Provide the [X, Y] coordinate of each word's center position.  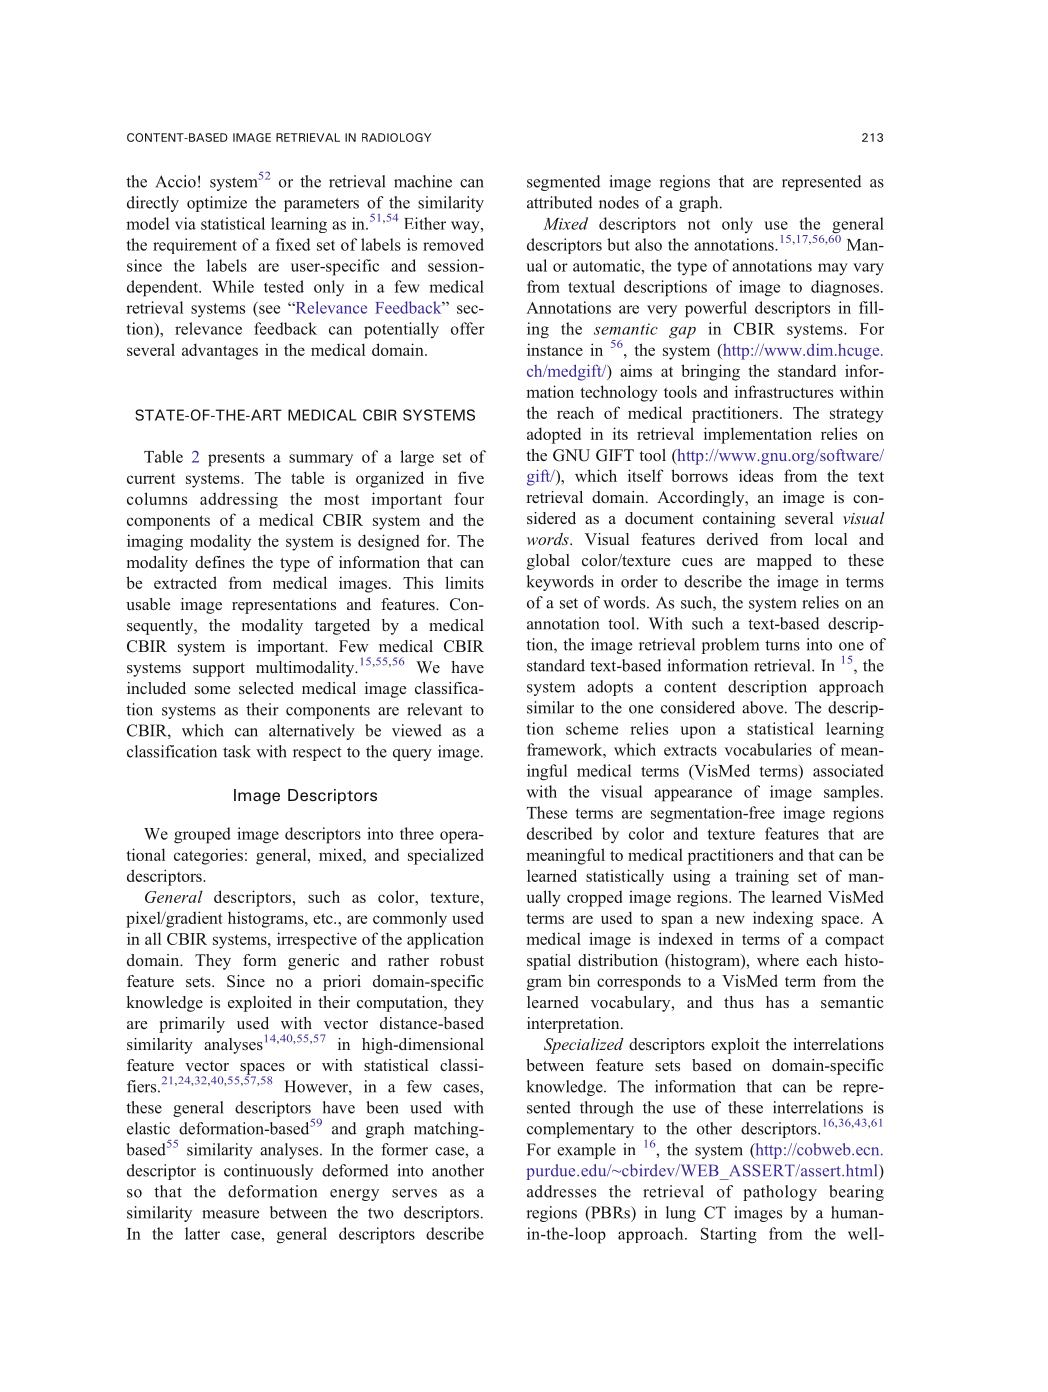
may [833, 269]
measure [230, 1214]
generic [313, 962]
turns [782, 645]
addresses [561, 1191]
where [778, 960]
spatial [549, 962]
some [212, 690]
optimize [217, 204]
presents [236, 459]
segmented [563, 183]
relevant [435, 709]
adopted [554, 435]
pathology [780, 1193]
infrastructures [784, 391]
